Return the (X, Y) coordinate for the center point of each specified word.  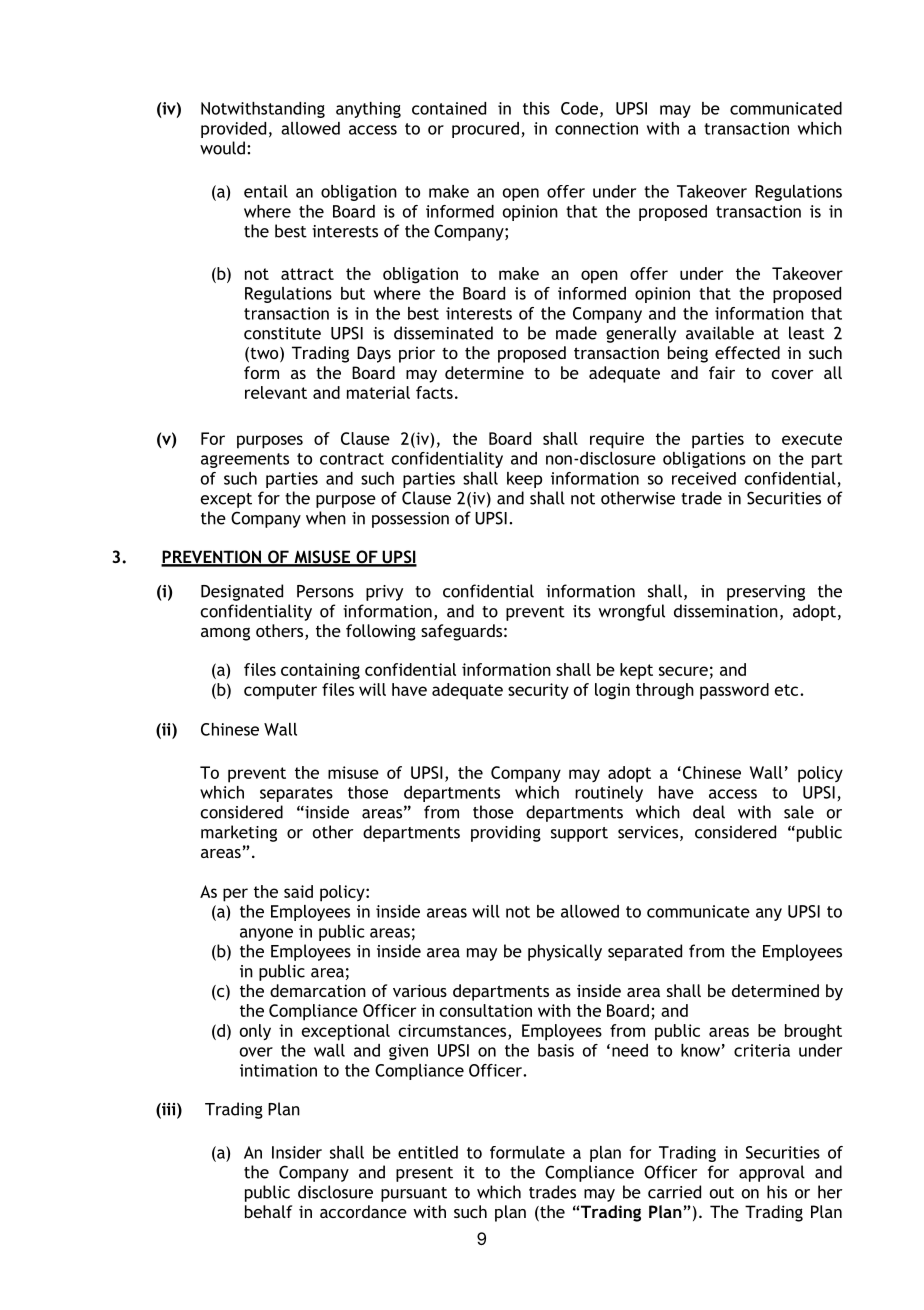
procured (485, 130)
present (424, 1174)
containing (320, 671)
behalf (268, 1211)
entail (266, 191)
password (734, 691)
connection (596, 128)
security (538, 691)
